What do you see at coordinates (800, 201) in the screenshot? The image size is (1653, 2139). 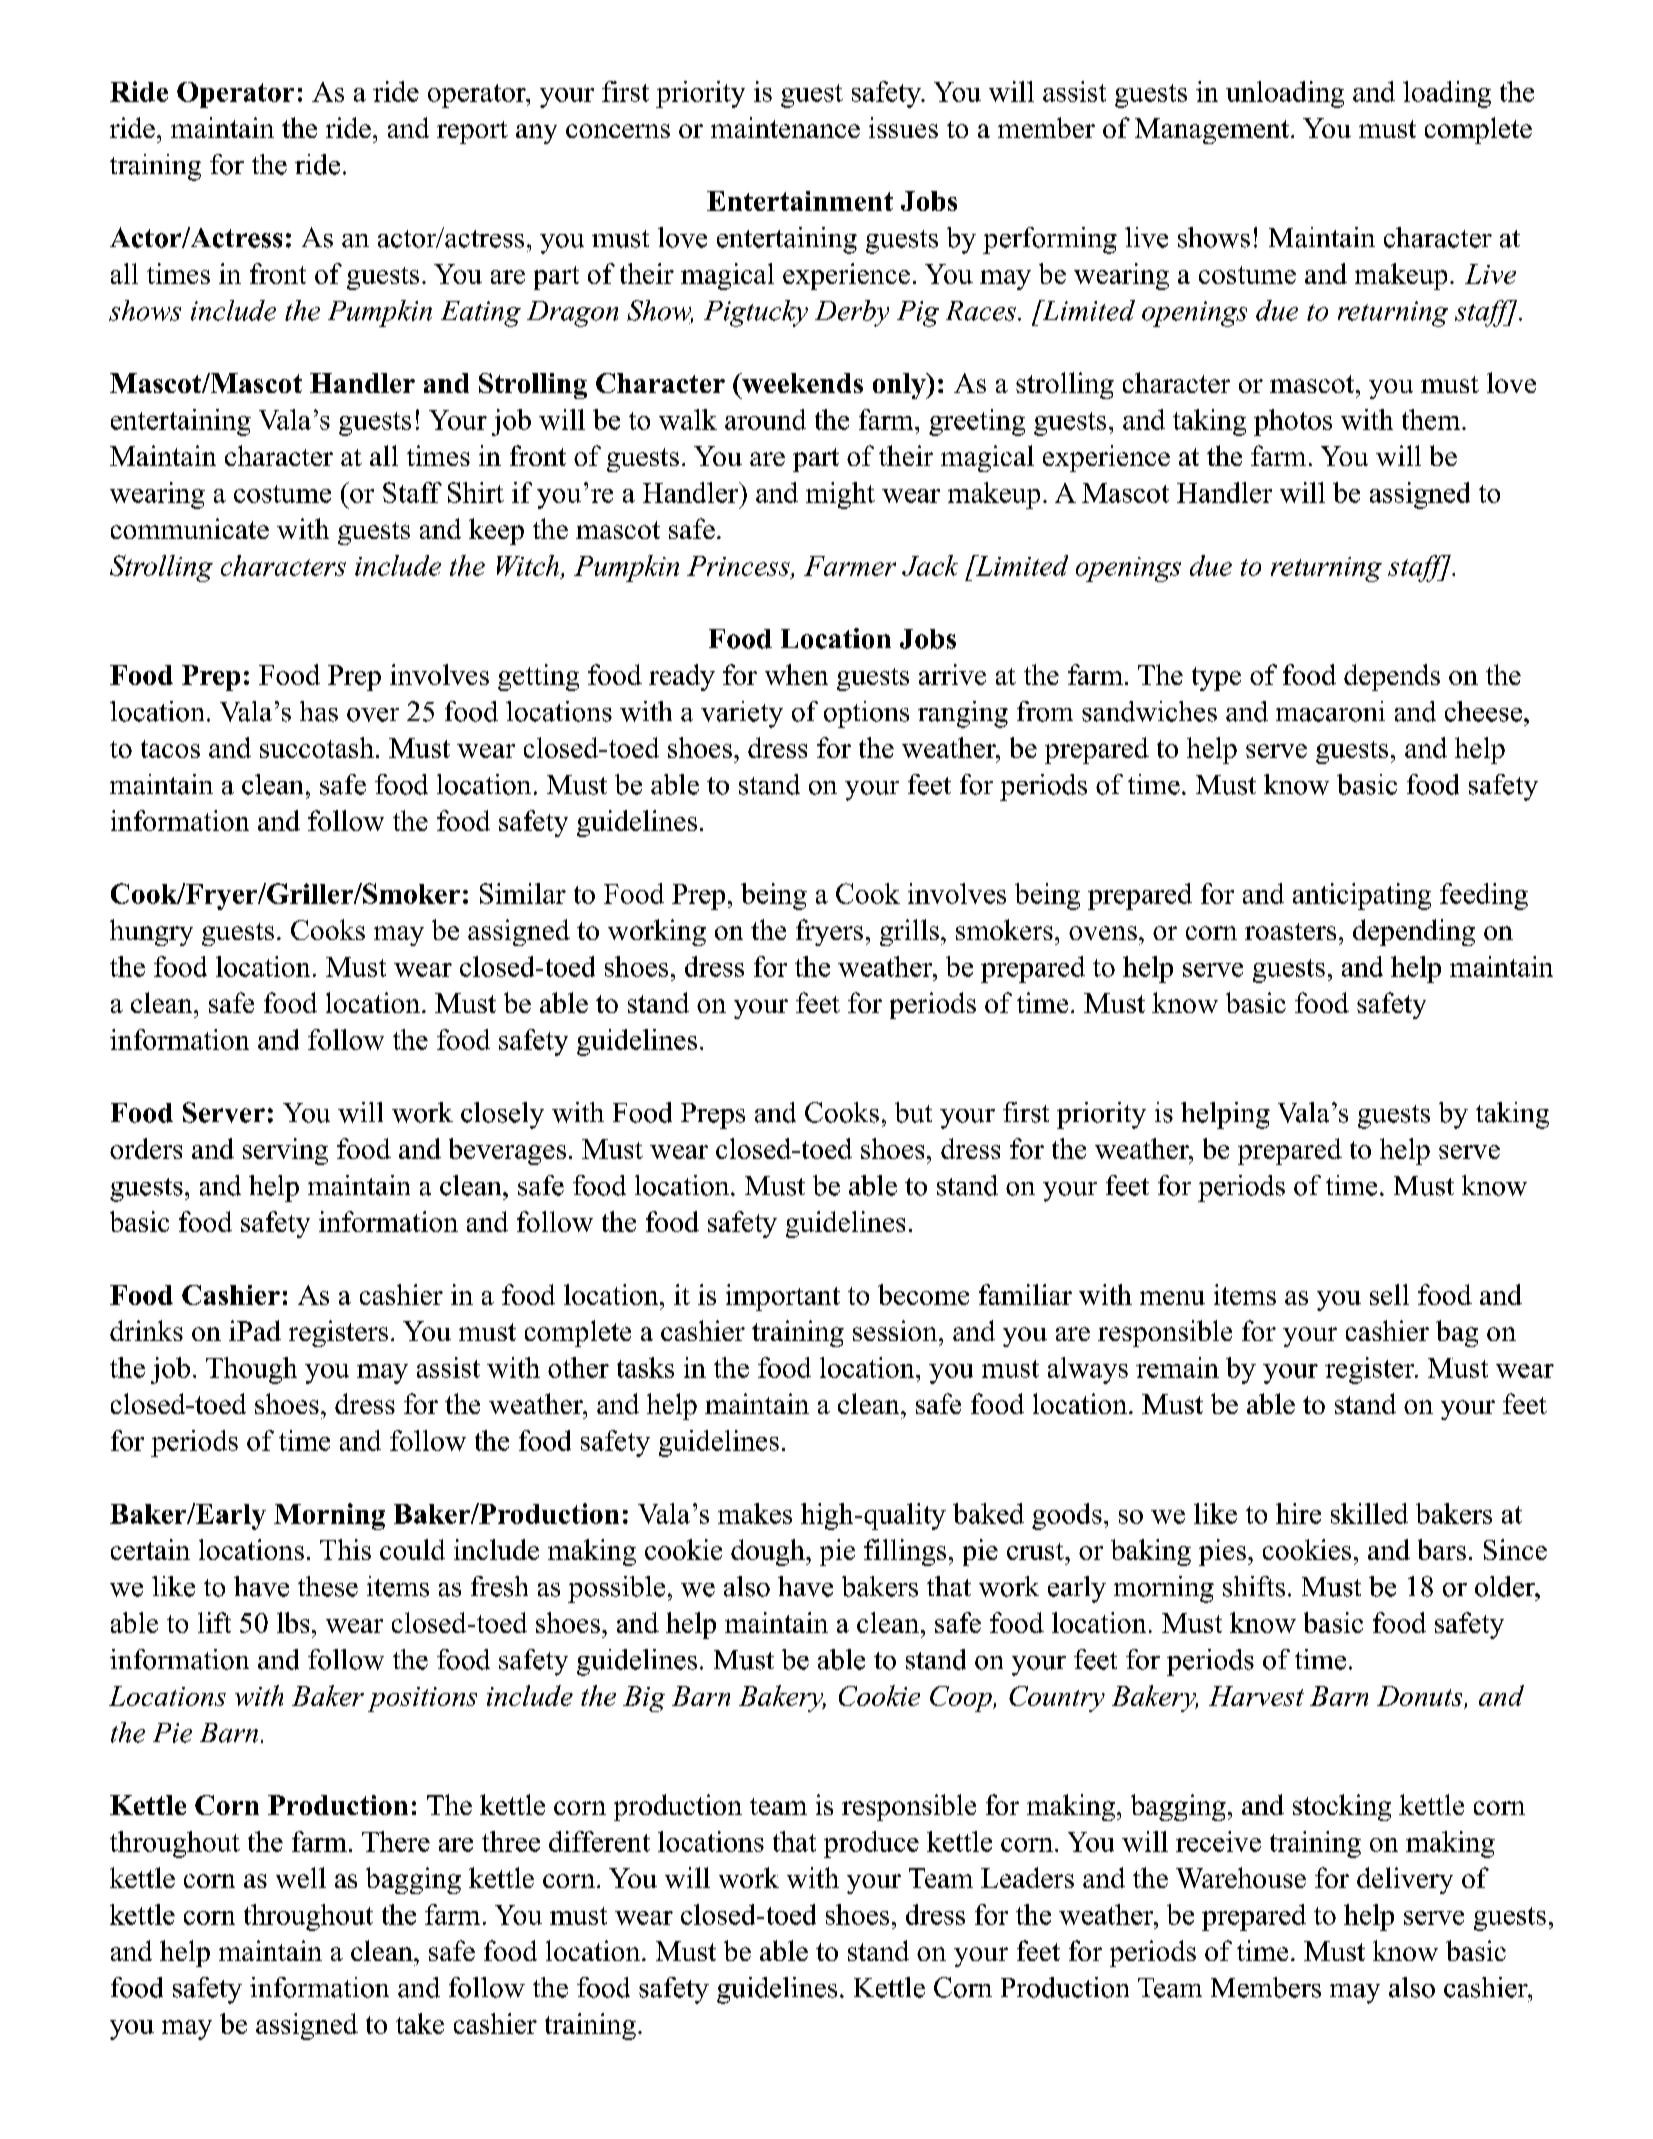 I see `Entertainment` at bounding box center [800, 201].
